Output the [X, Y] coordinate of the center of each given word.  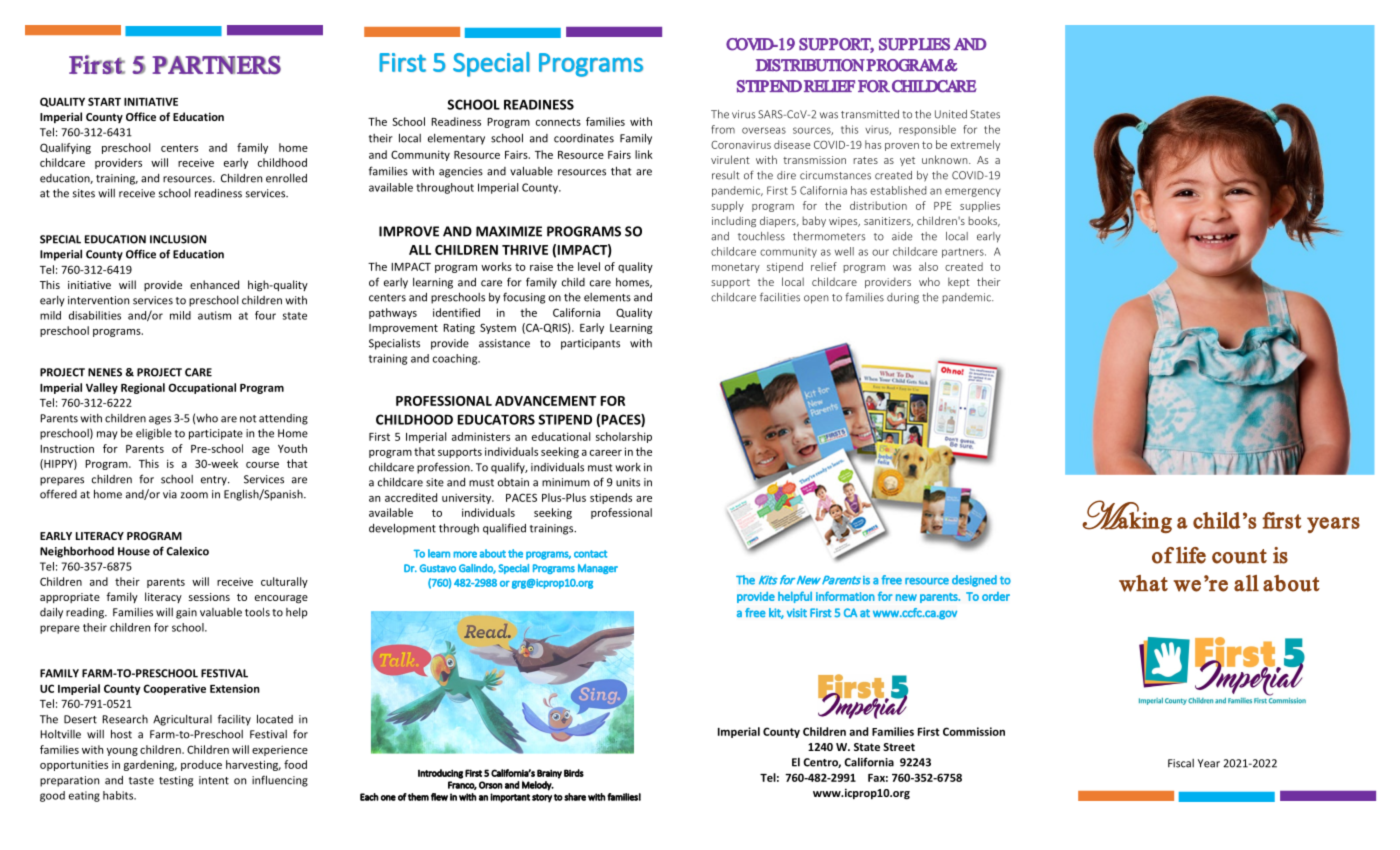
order [996, 596]
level [589, 266]
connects [558, 122]
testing [176, 781]
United [951, 114]
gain [186, 613]
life [1191, 555]
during [903, 298]
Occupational [202, 388]
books [984, 221]
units [628, 482]
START [104, 101]
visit [797, 612]
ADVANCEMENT [546, 401]
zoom [194, 495]
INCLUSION [178, 239]
